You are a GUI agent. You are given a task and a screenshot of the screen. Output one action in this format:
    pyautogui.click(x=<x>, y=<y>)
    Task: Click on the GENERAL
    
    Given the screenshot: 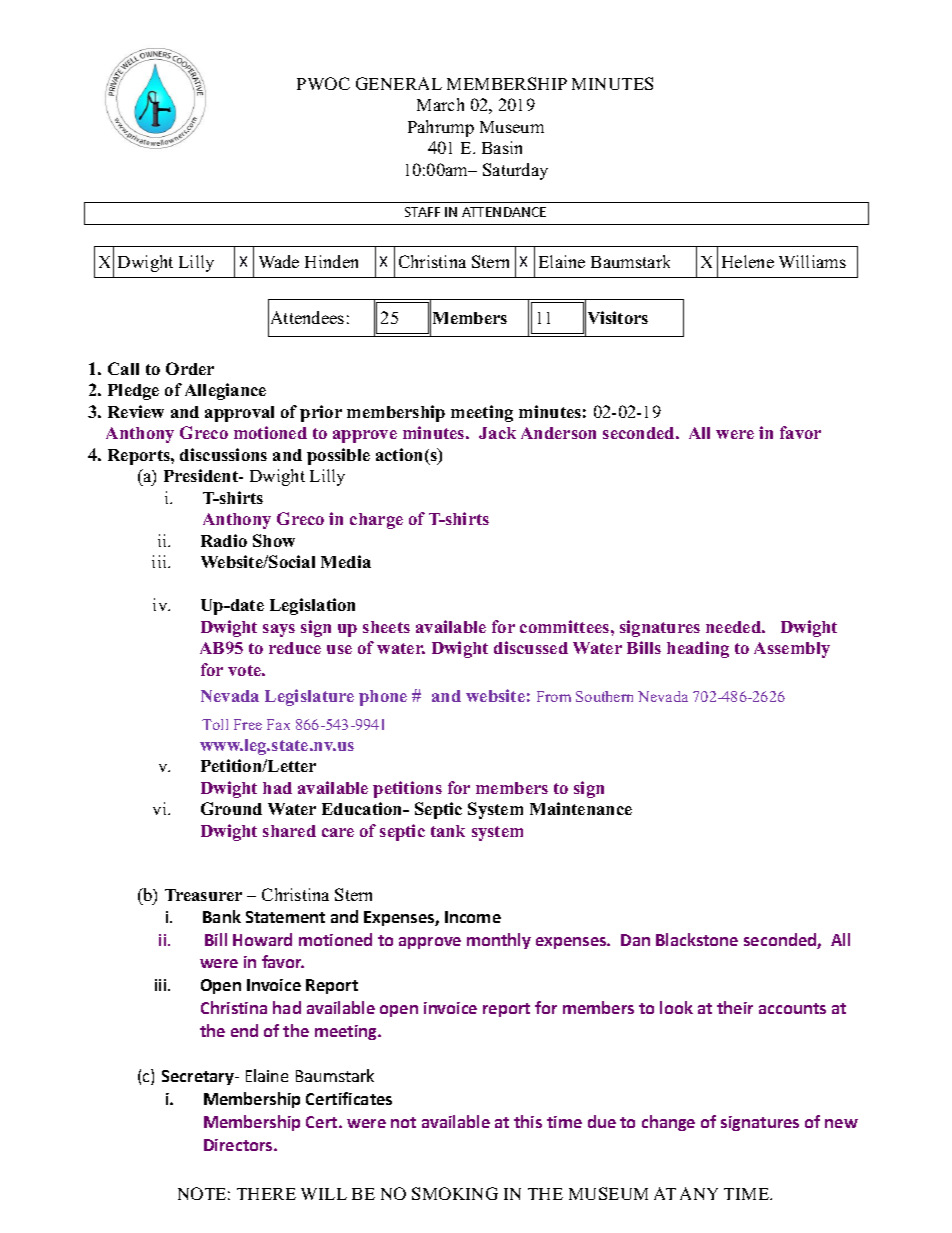 What is the action you would take?
    pyautogui.click(x=399, y=83)
